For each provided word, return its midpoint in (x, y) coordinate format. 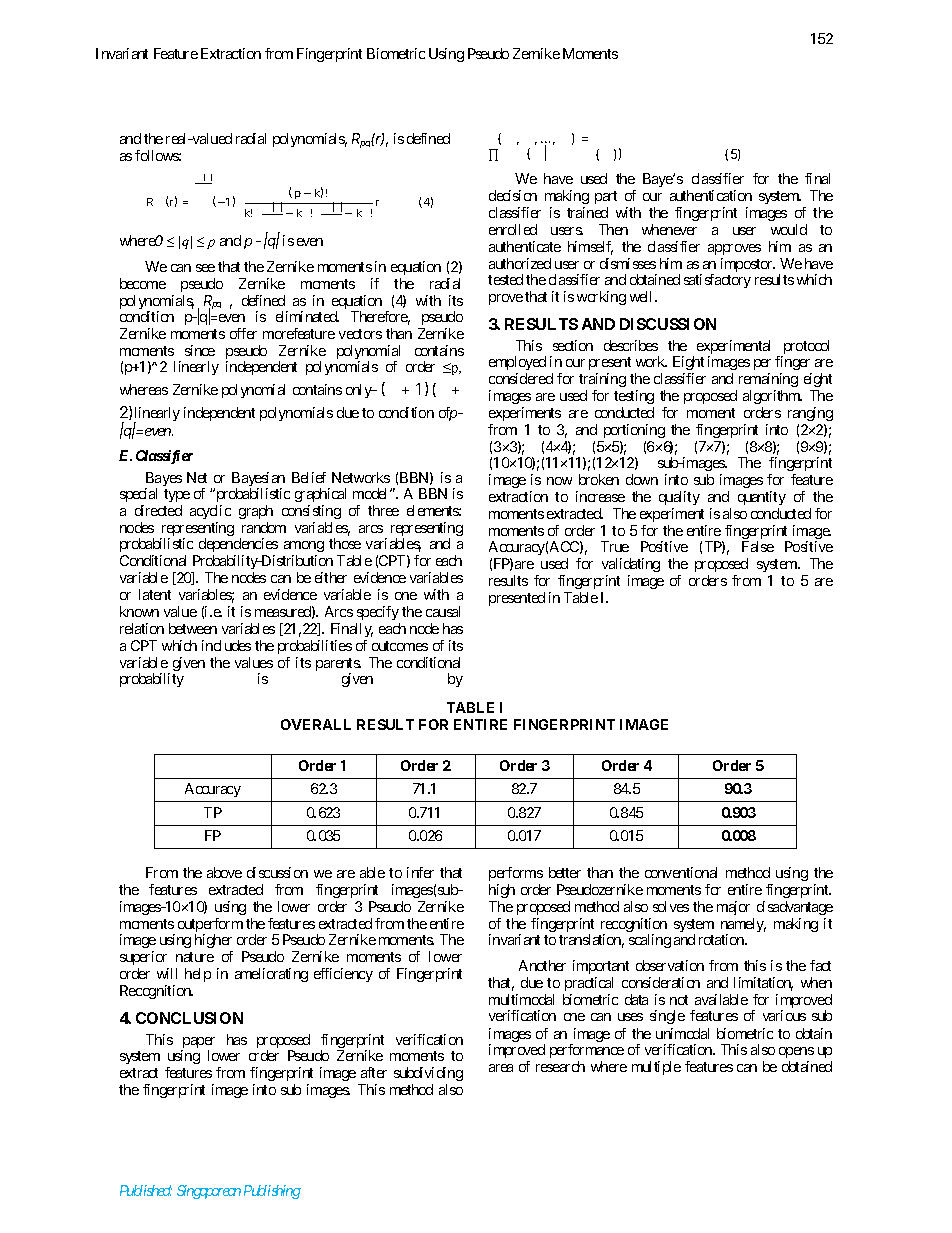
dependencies (237, 547)
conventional (681, 872)
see (205, 268)
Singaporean (209, 1192)
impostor (748, 265)
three (383, 510)
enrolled (513, 229)
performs (516, 874)
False (758, 546)
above (224, 872)
